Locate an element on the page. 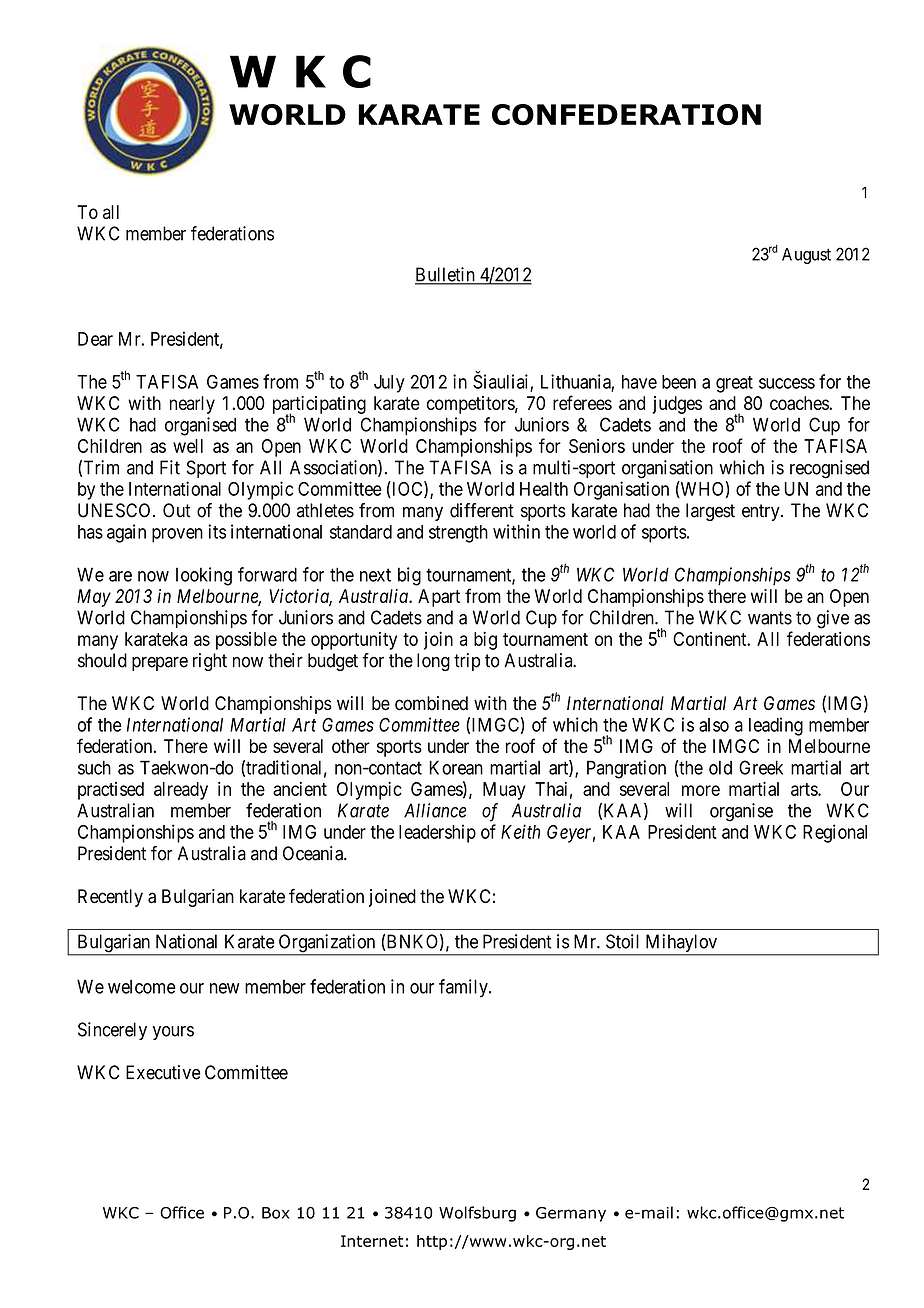  Bulletin is located at coordinates (446, 275).
